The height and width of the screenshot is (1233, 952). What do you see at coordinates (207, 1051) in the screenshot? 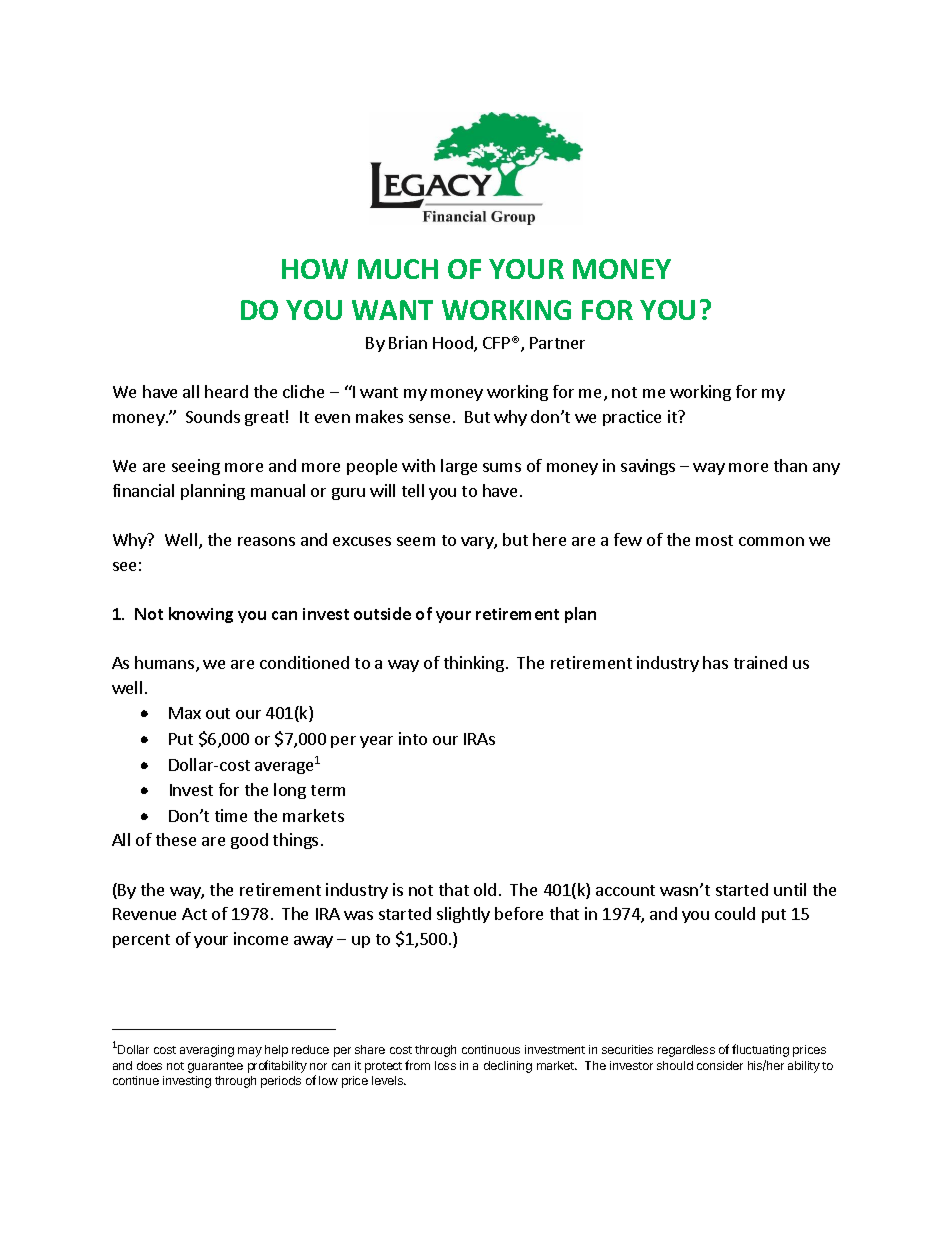
I see `averaging` at bounding box center [207, 1051].
